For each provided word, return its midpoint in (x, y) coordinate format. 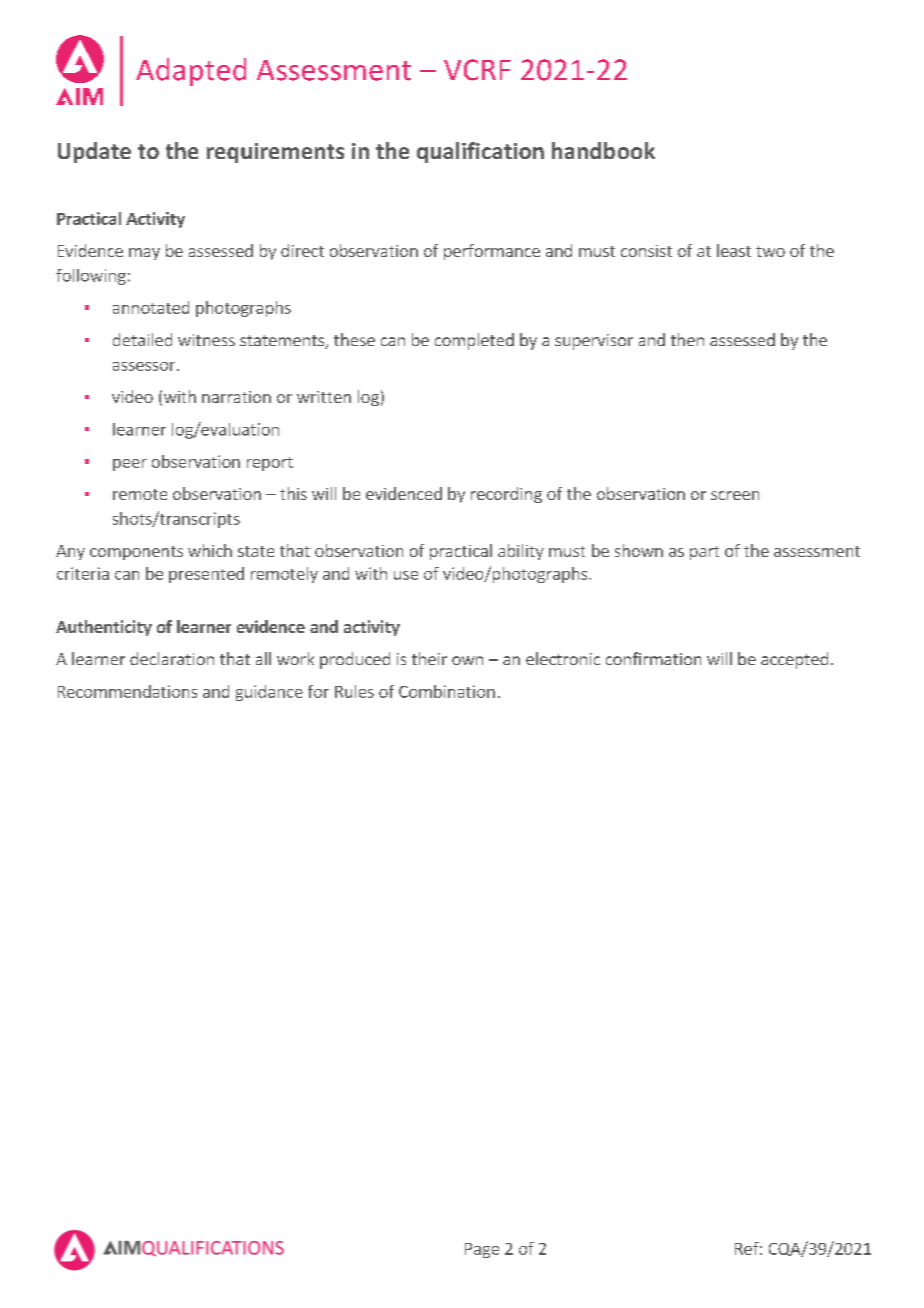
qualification (480, 152)
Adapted (191, 72)
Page (482, 1250)
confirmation (653, 658)
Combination (447, 691)
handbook (603, 150)
